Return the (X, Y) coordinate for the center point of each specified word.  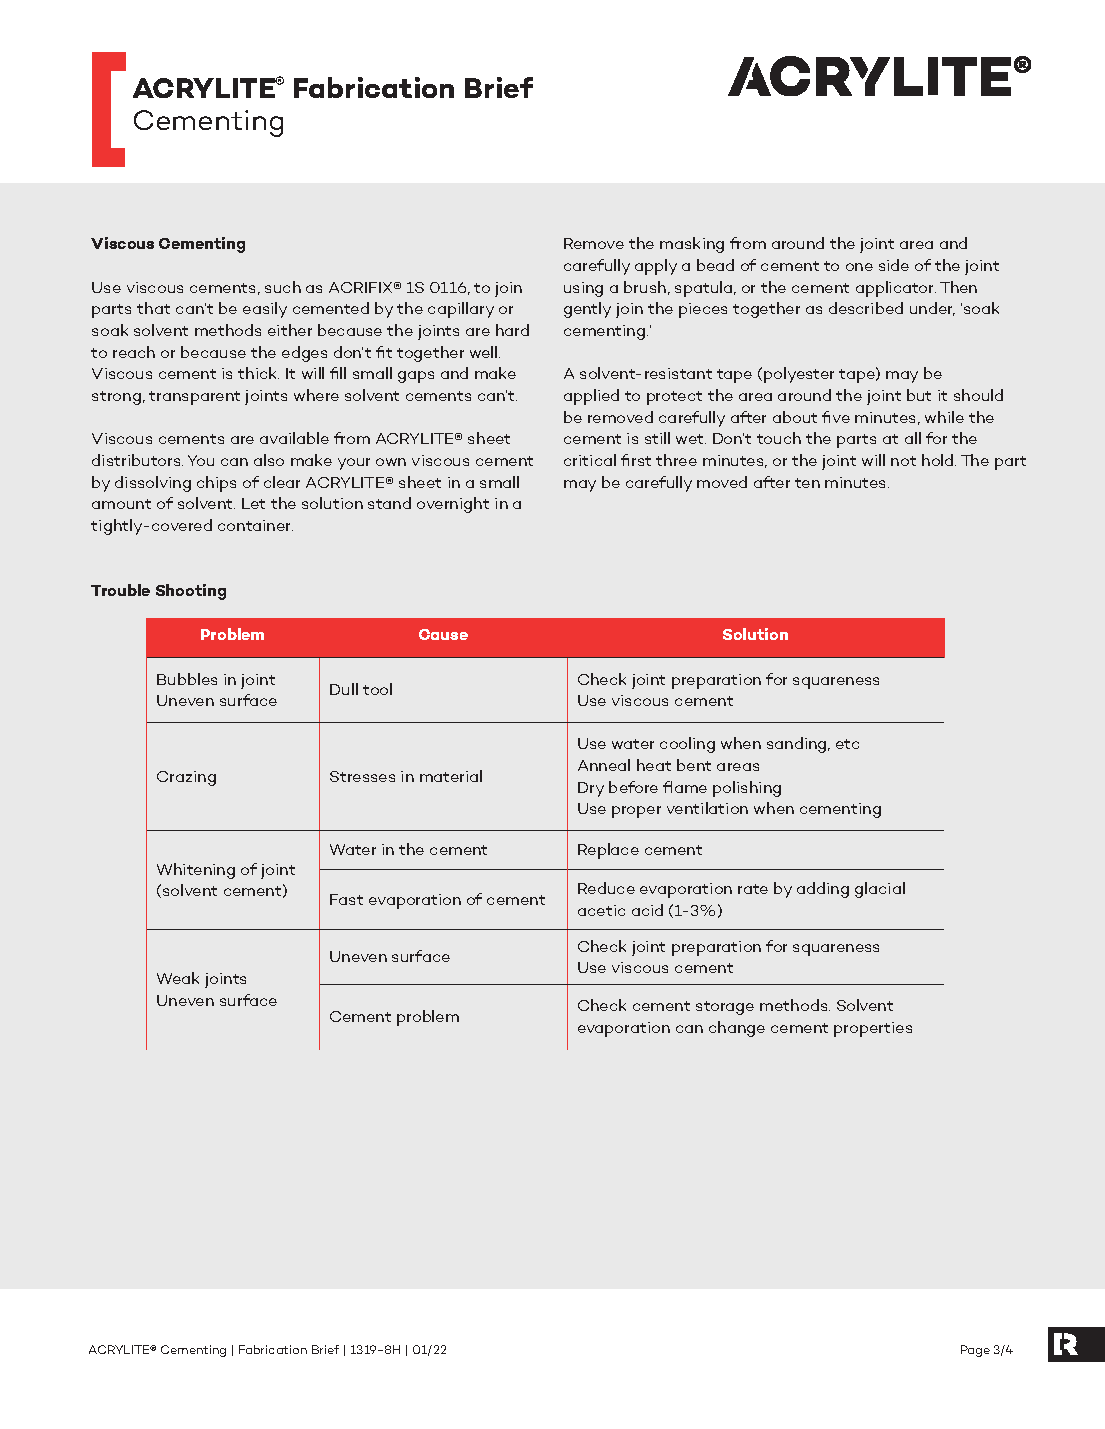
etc (847, 744)
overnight (453, 505)
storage (725, 1008)
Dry (591, 789)
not (903, 461)
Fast (346, 899)
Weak (178, 978)
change (737, 1029)
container (255, 525)
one (859, 267)
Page (975, 1351)
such (283, 287)
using (583, 289)
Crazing (186, 778)
